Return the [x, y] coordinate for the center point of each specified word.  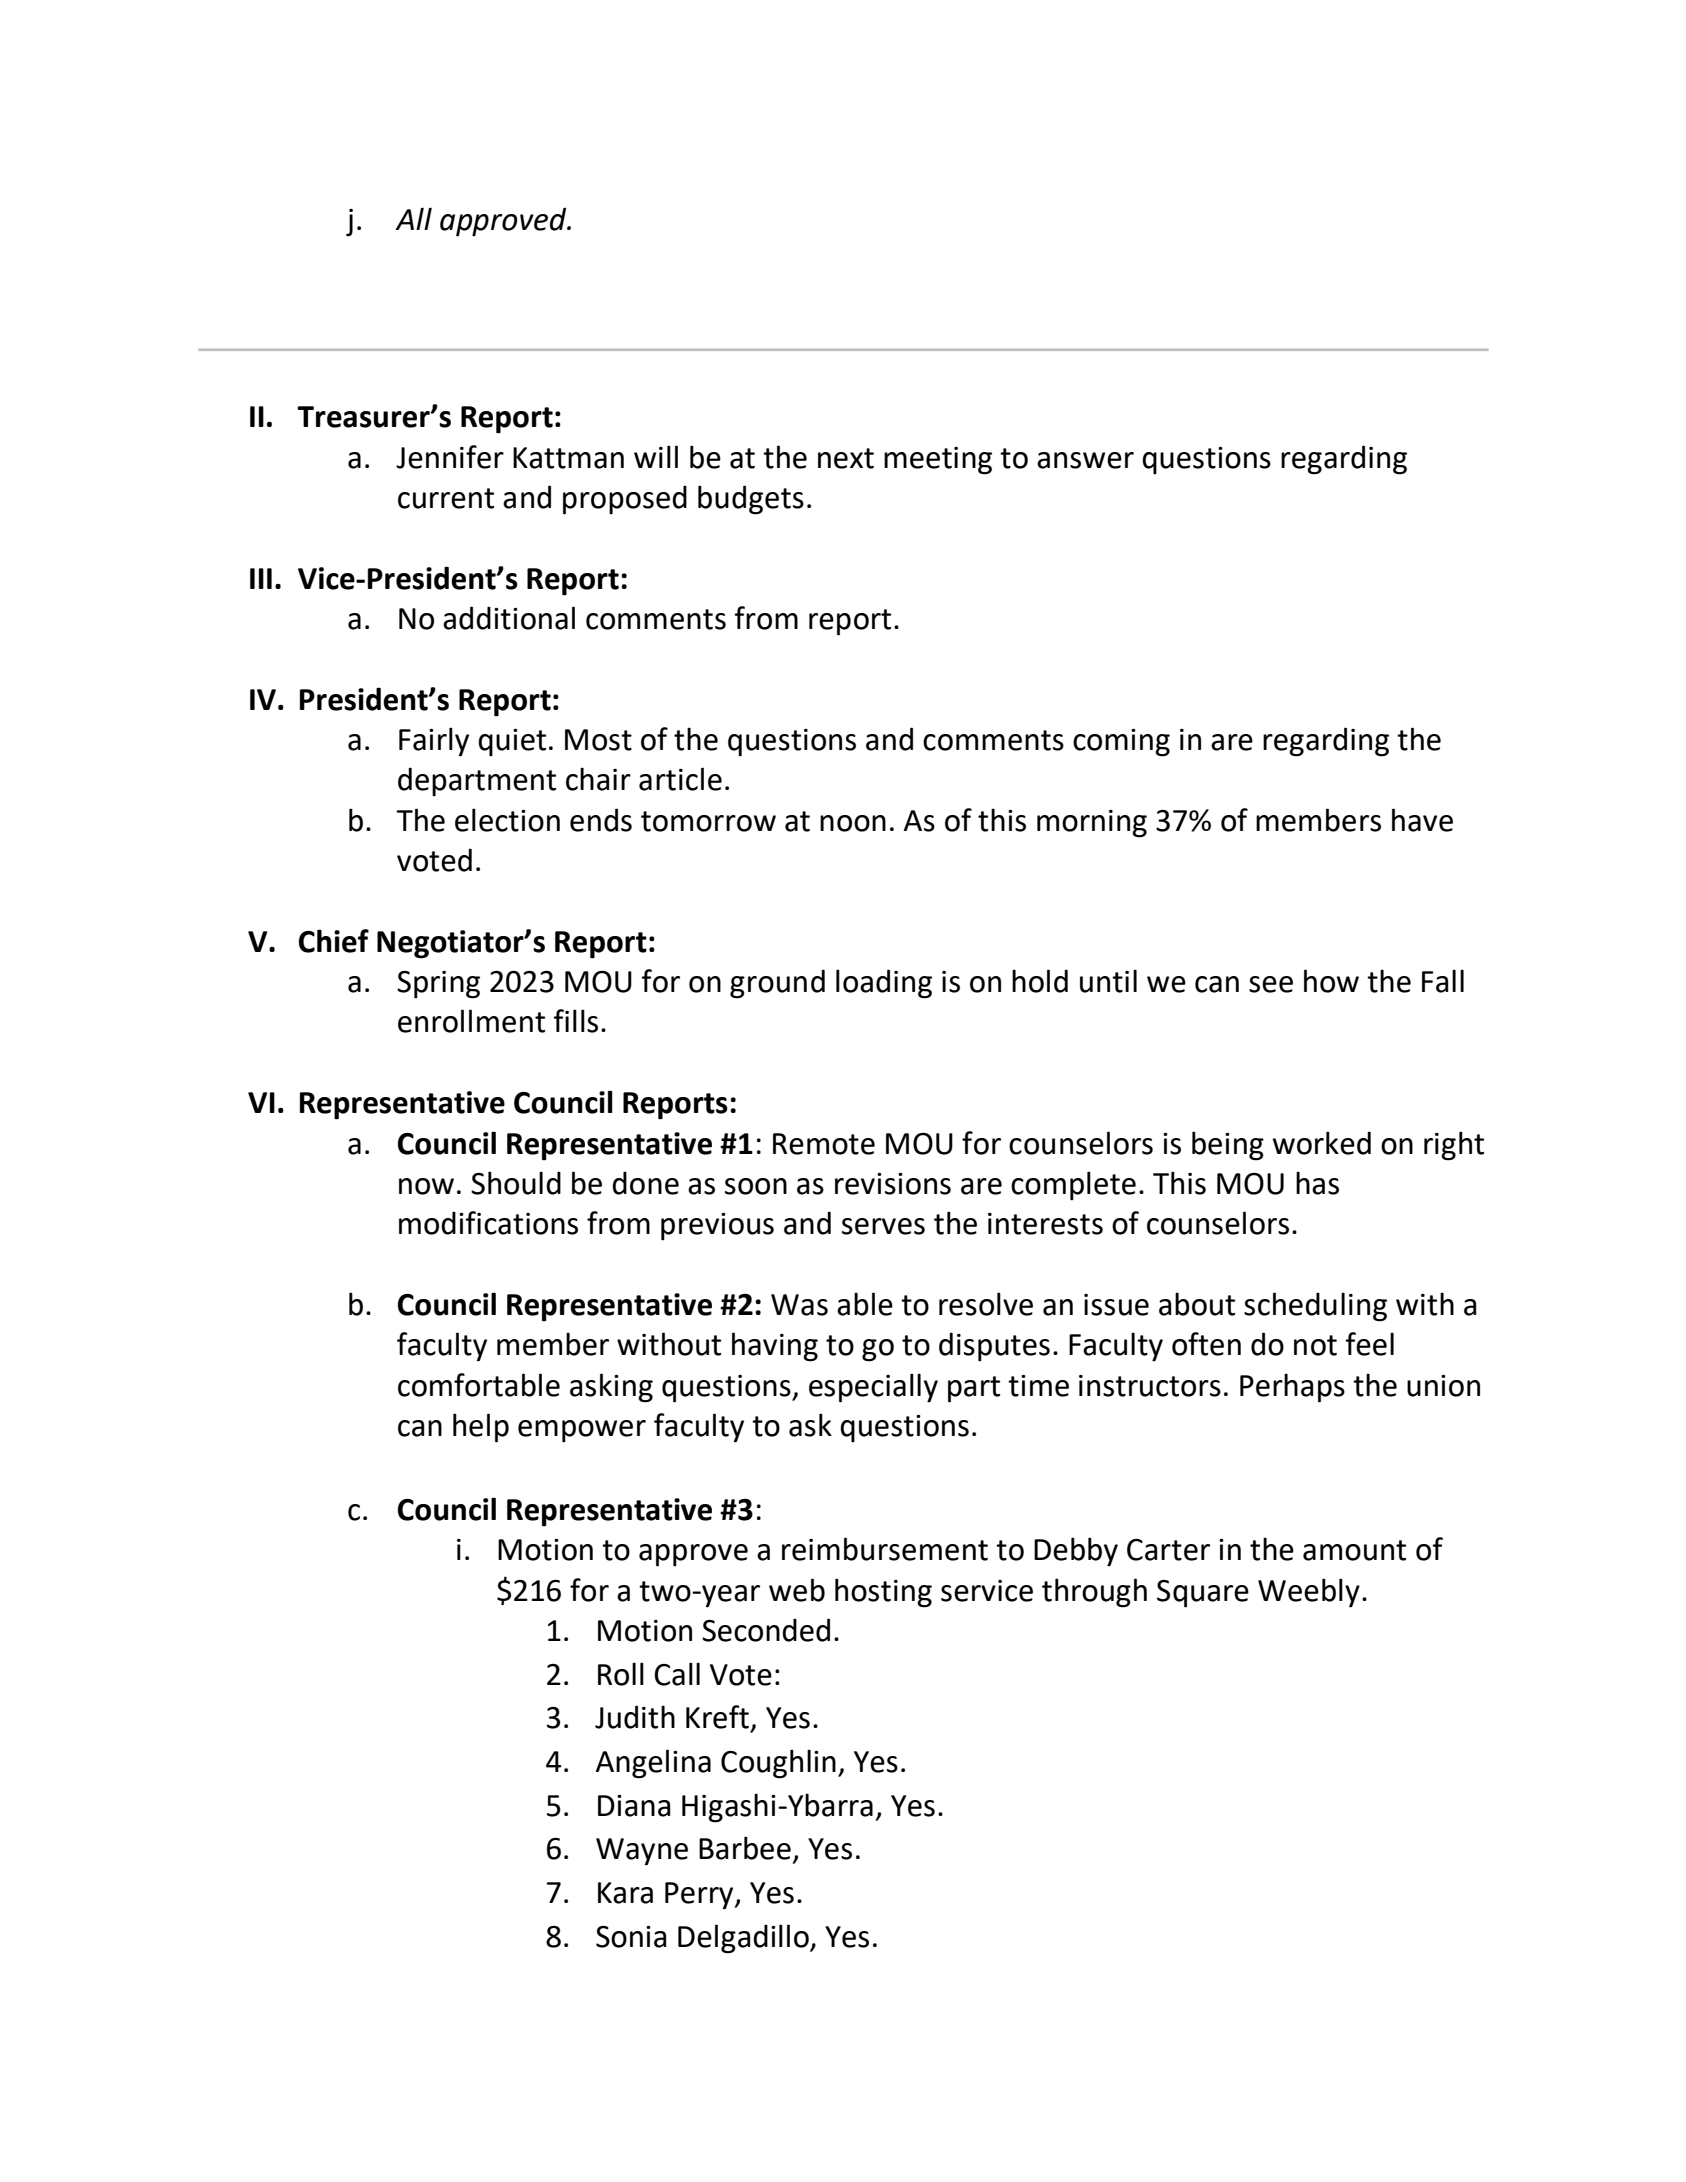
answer [1085, 460]
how [1331, 981]
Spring [438, 985]
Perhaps [1292, 1388]
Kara [625, 1893]
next [846, 458]
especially [873, 1388]
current [446, 498]
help [481, 1428]
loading [884, 984]
